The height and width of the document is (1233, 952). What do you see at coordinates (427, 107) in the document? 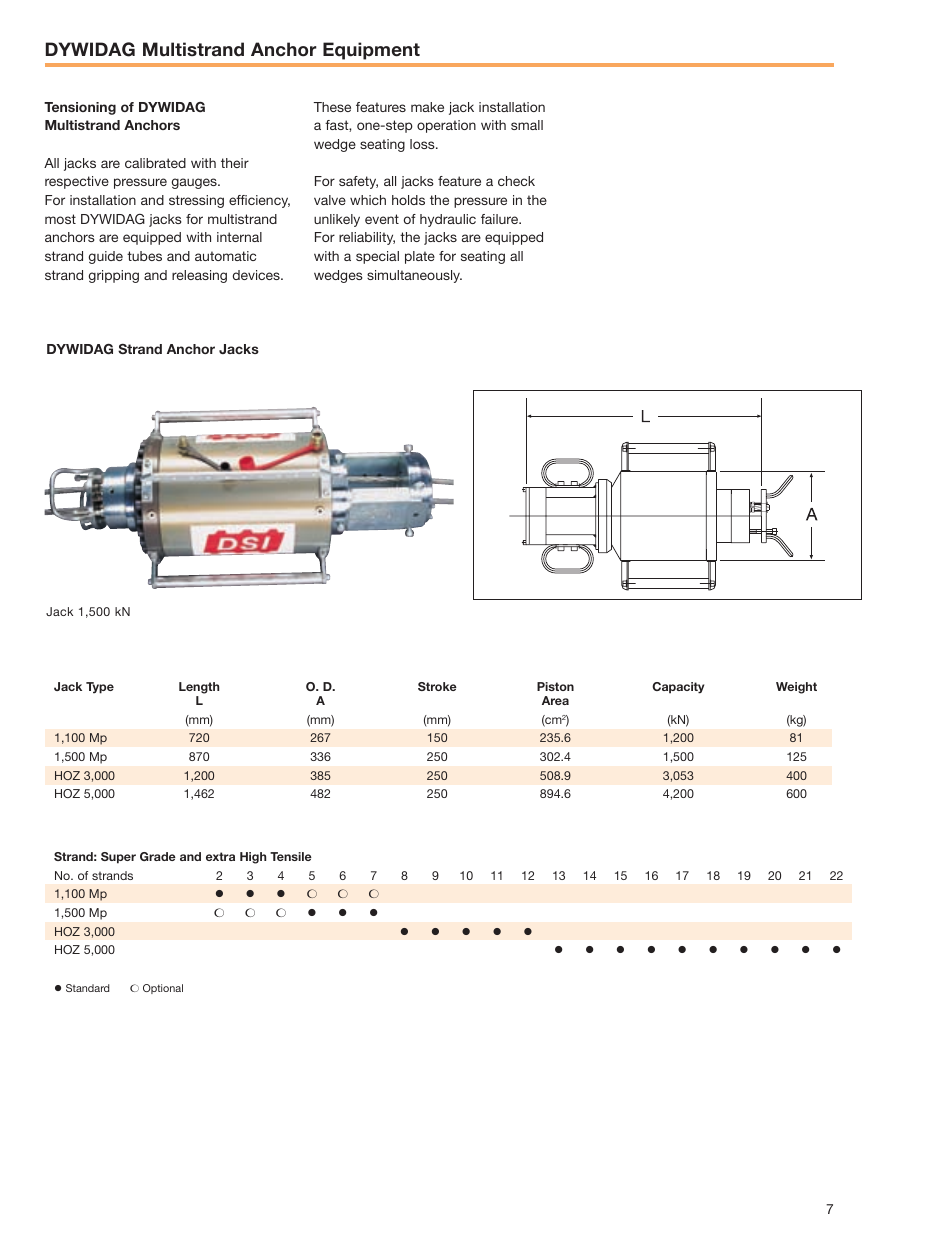
I see `make` at bounding box center [427, 107].
